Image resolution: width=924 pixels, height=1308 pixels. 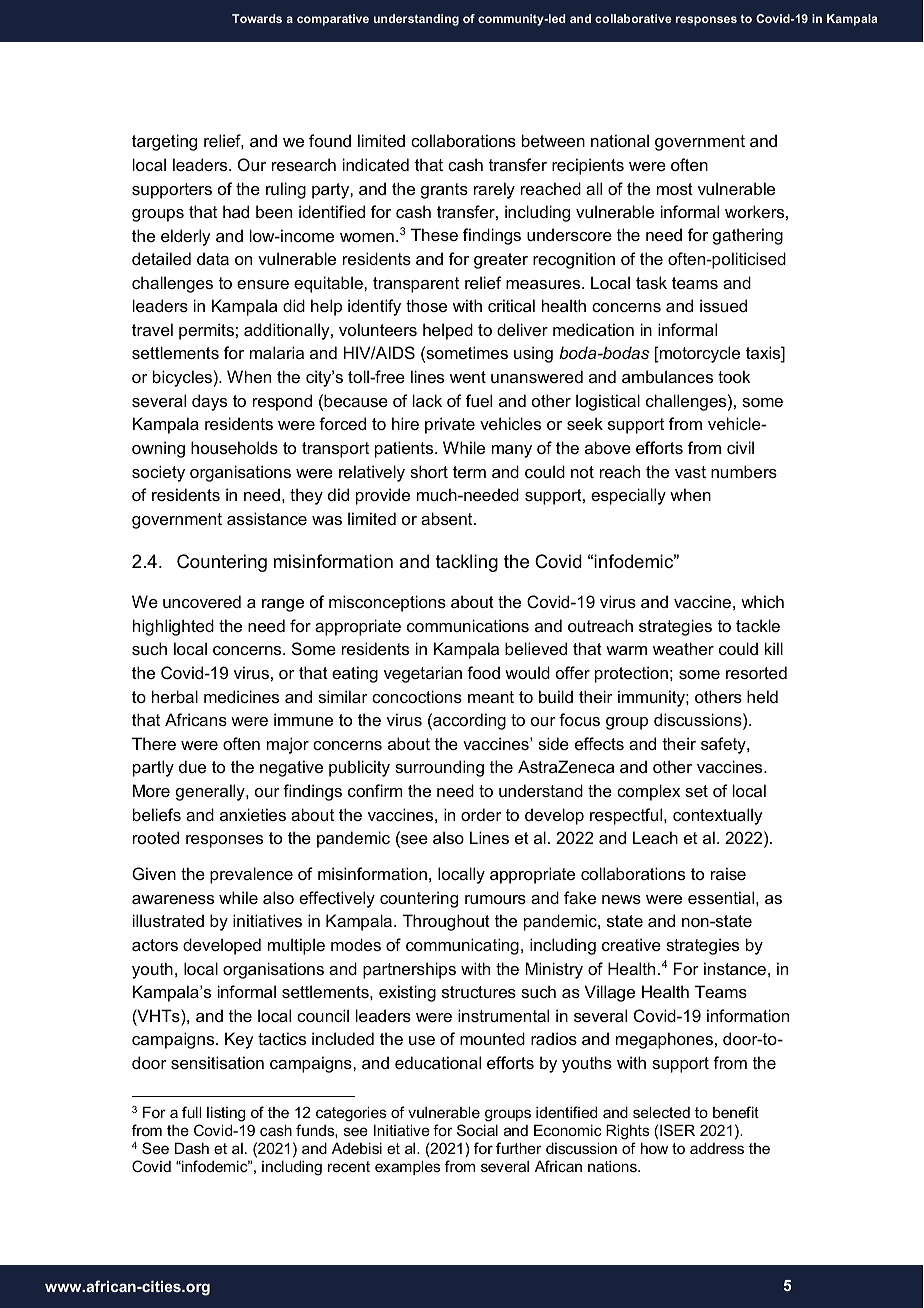 What do you see at coordinates (683, 648) in the screenshot?
I see `weather` at bounding box center [683, 648].
